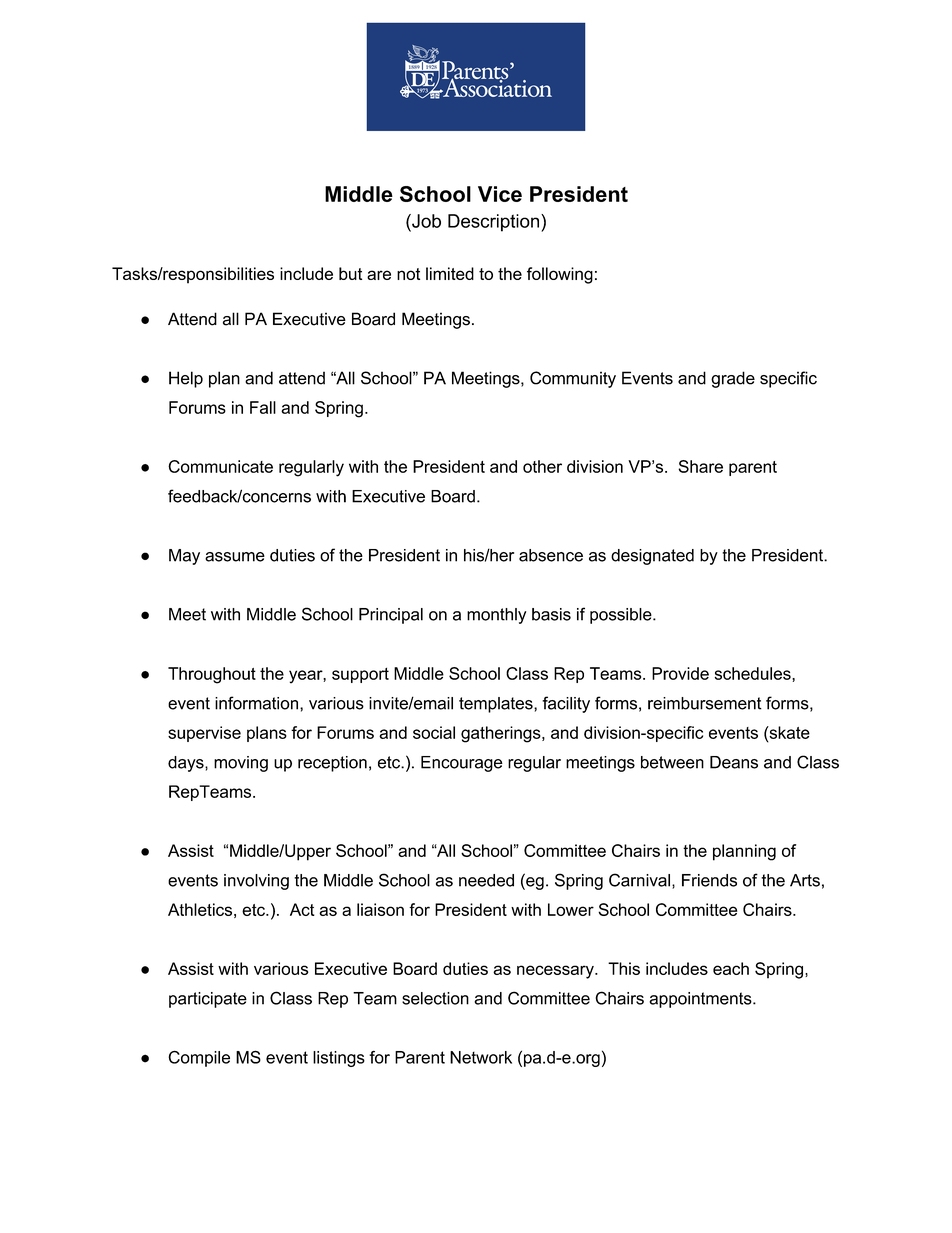 The width and height of the screenshot is (952, 1233). Describe the element at coordinates (263, 407) in the screenshot. I see `Fall` at that location.
